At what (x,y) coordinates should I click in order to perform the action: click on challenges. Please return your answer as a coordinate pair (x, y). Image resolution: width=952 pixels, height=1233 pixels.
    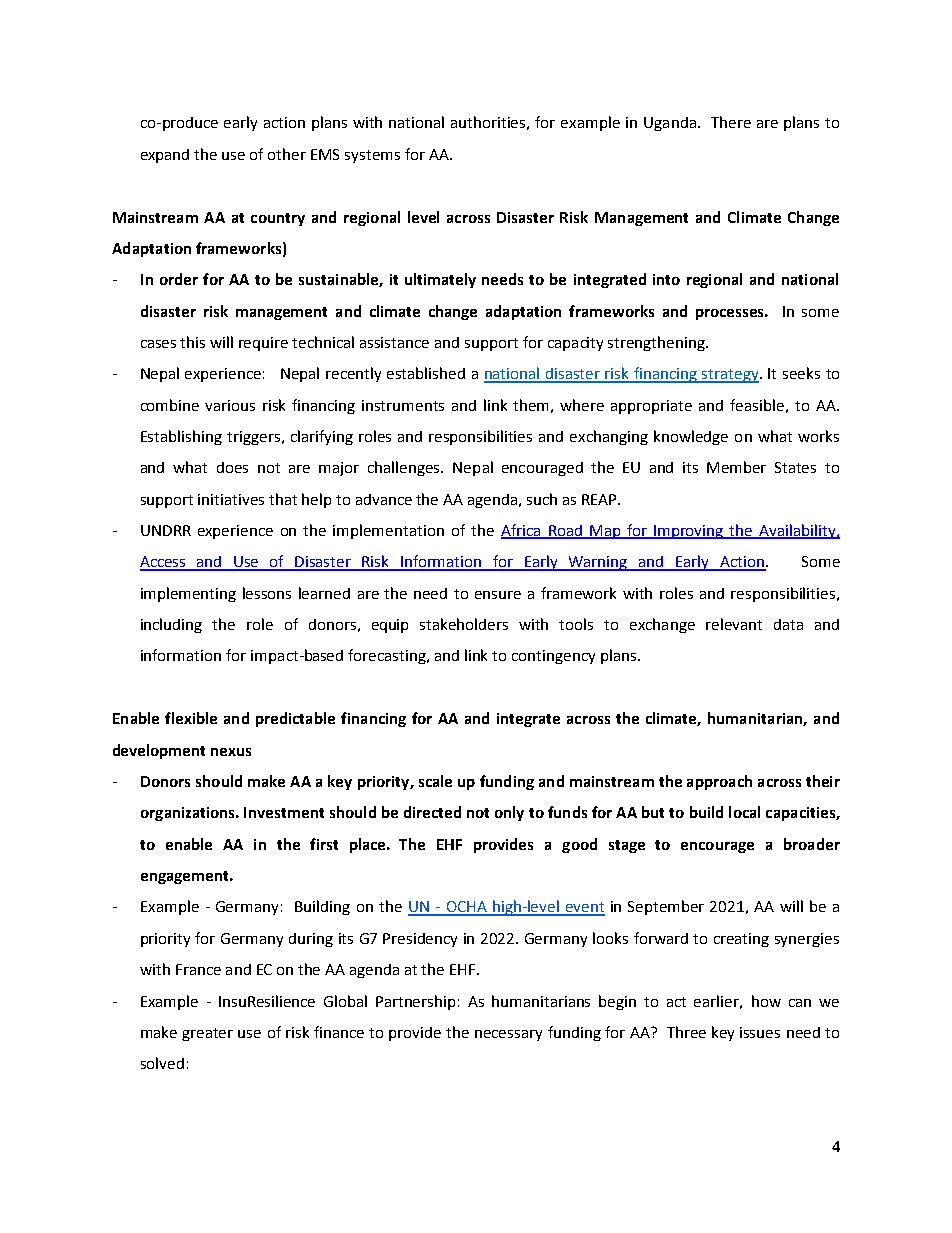
    Looking at the image, I should click on (405, 468).
